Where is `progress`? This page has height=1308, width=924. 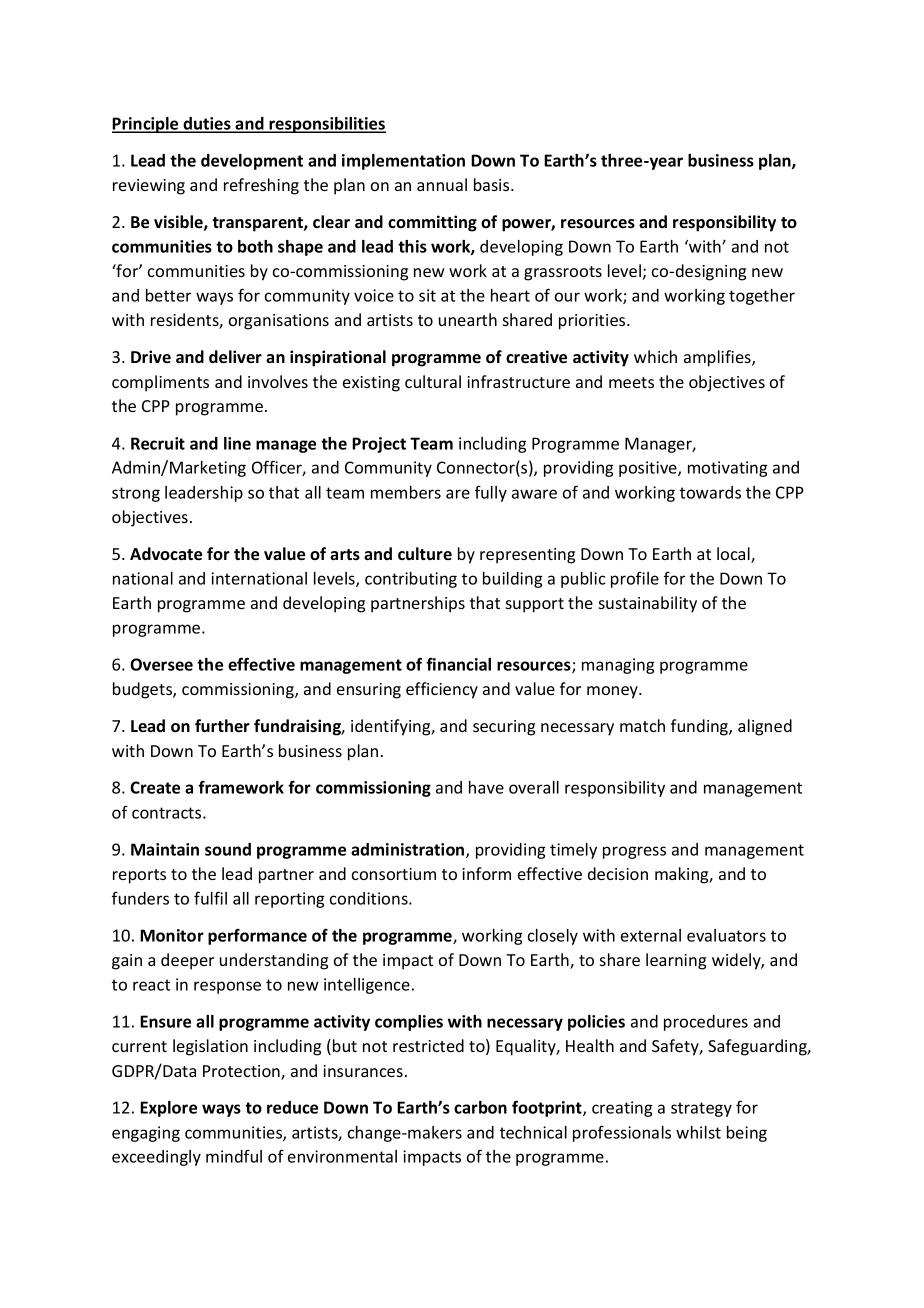 progress is located at coordinates (634, 852).
